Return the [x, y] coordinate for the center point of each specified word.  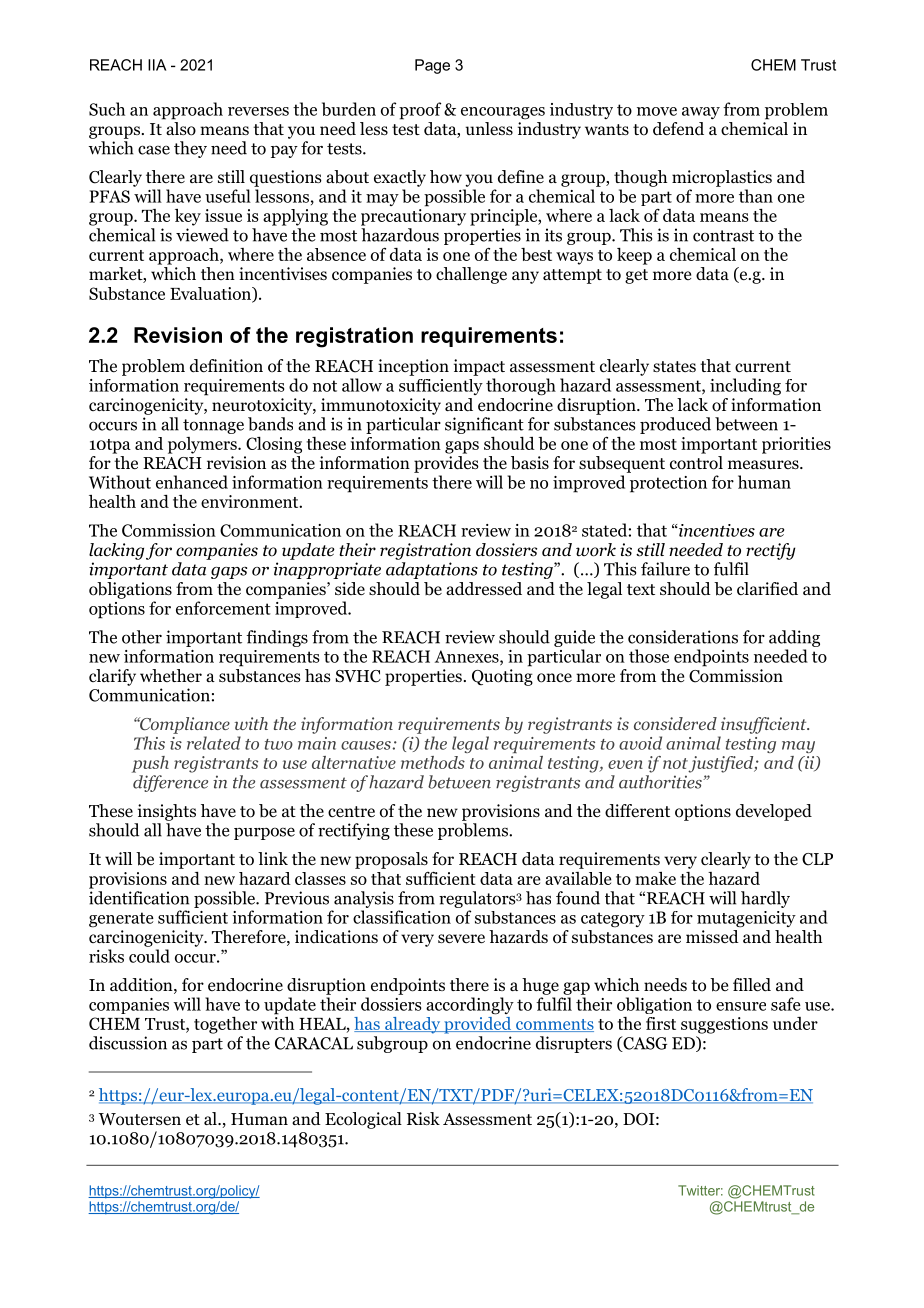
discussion [128, 1043]
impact [479, 367]
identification [139, 898]
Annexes [468, 657]
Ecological [363, 1120]
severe [461, 939]
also [181, 129]
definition [226, 366]
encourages [503, 113]
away [701, 113]
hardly [765, 899]
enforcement [223, 608]
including [745, 387]
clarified [767, 589]
